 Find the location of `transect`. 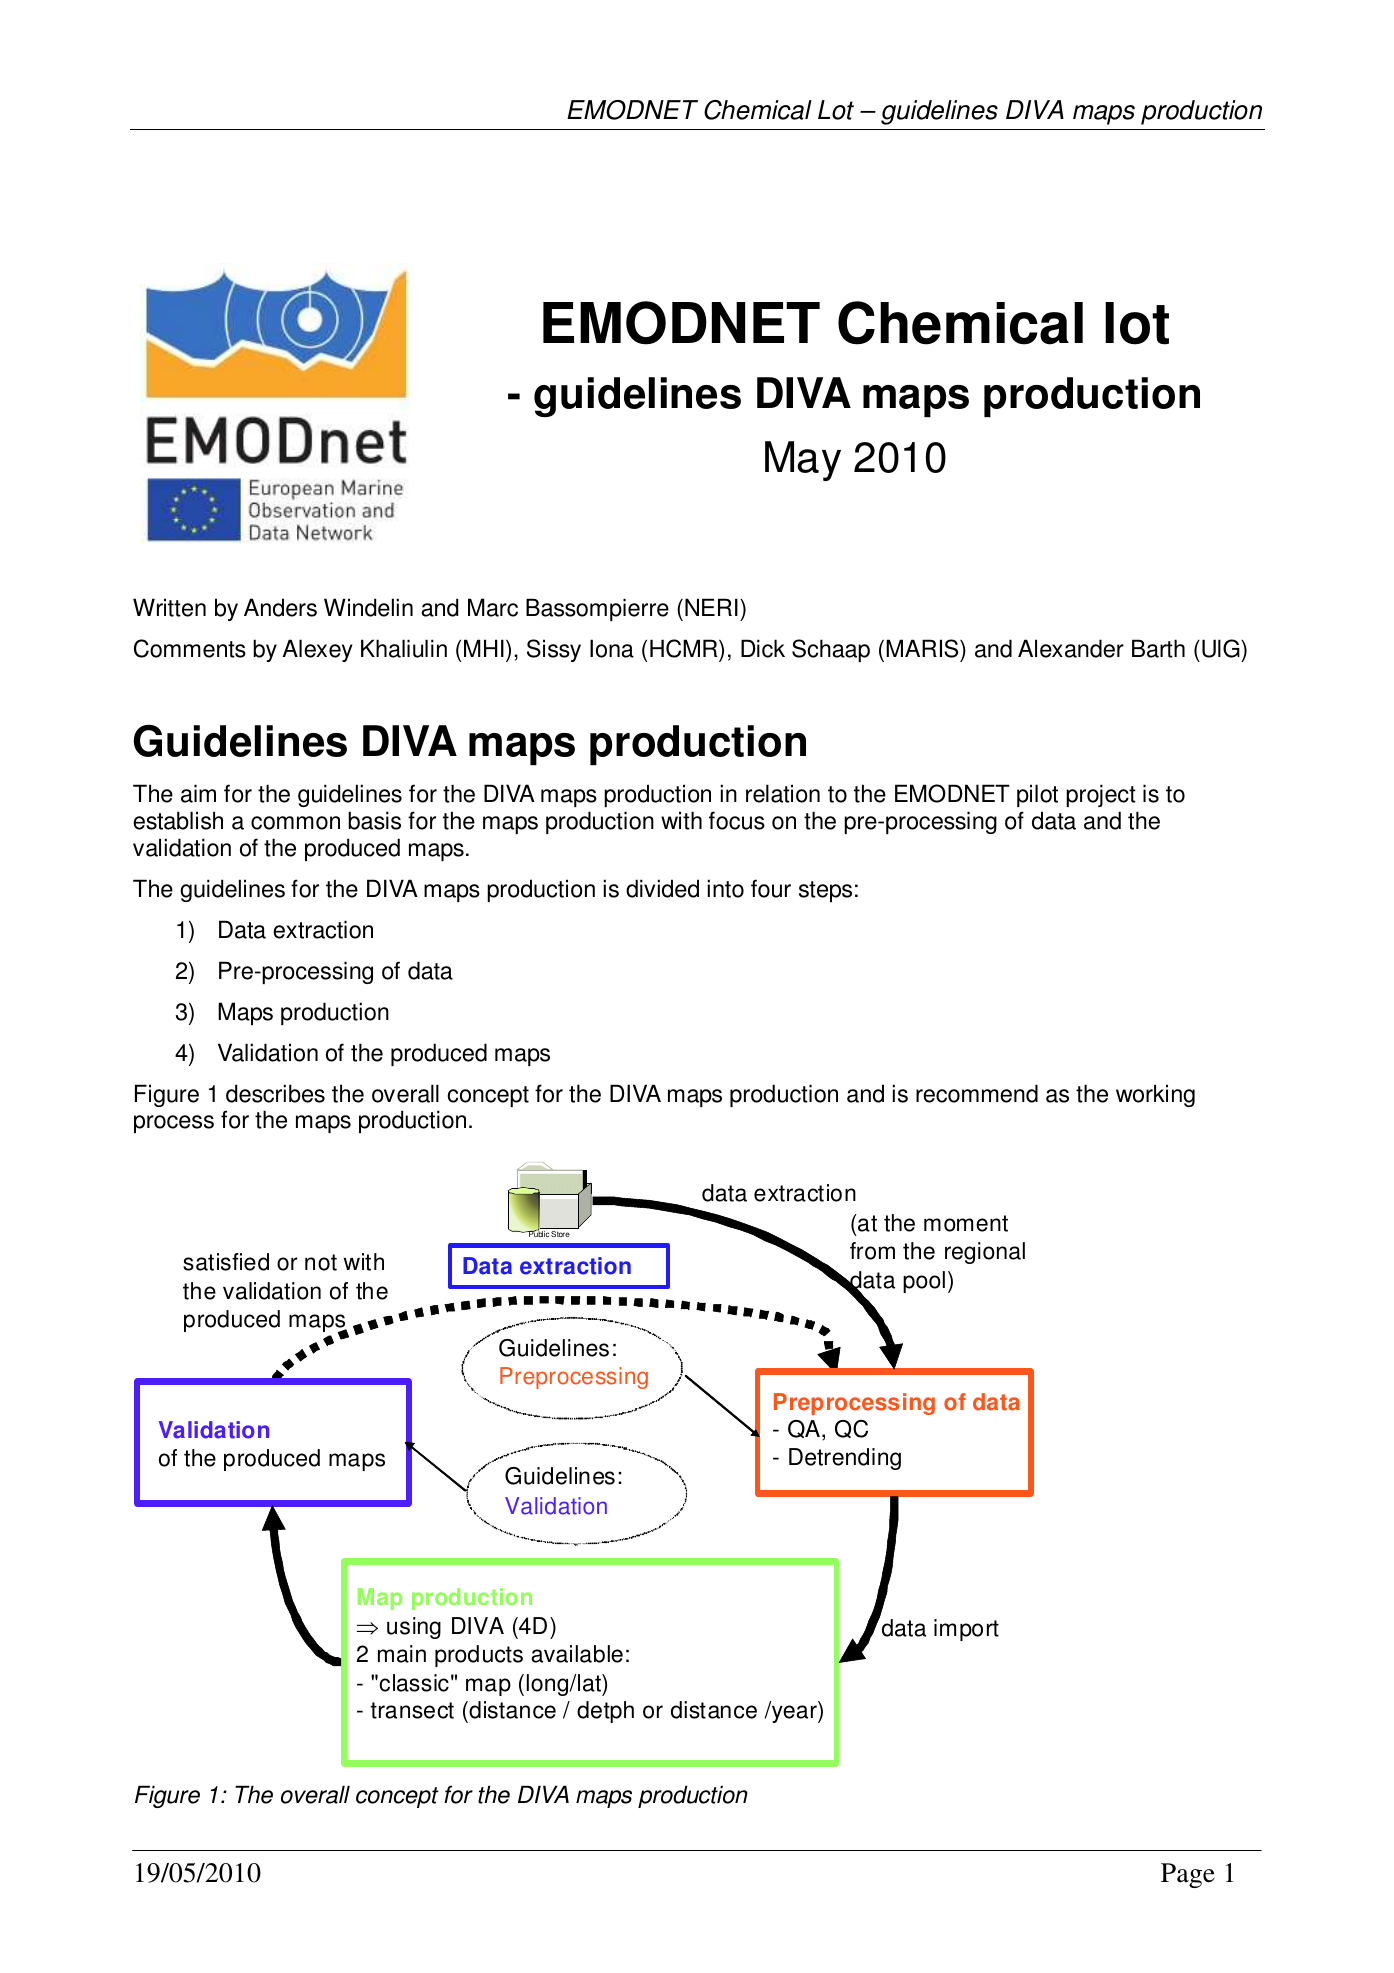

transect is located at coordinates (412, 1710).
